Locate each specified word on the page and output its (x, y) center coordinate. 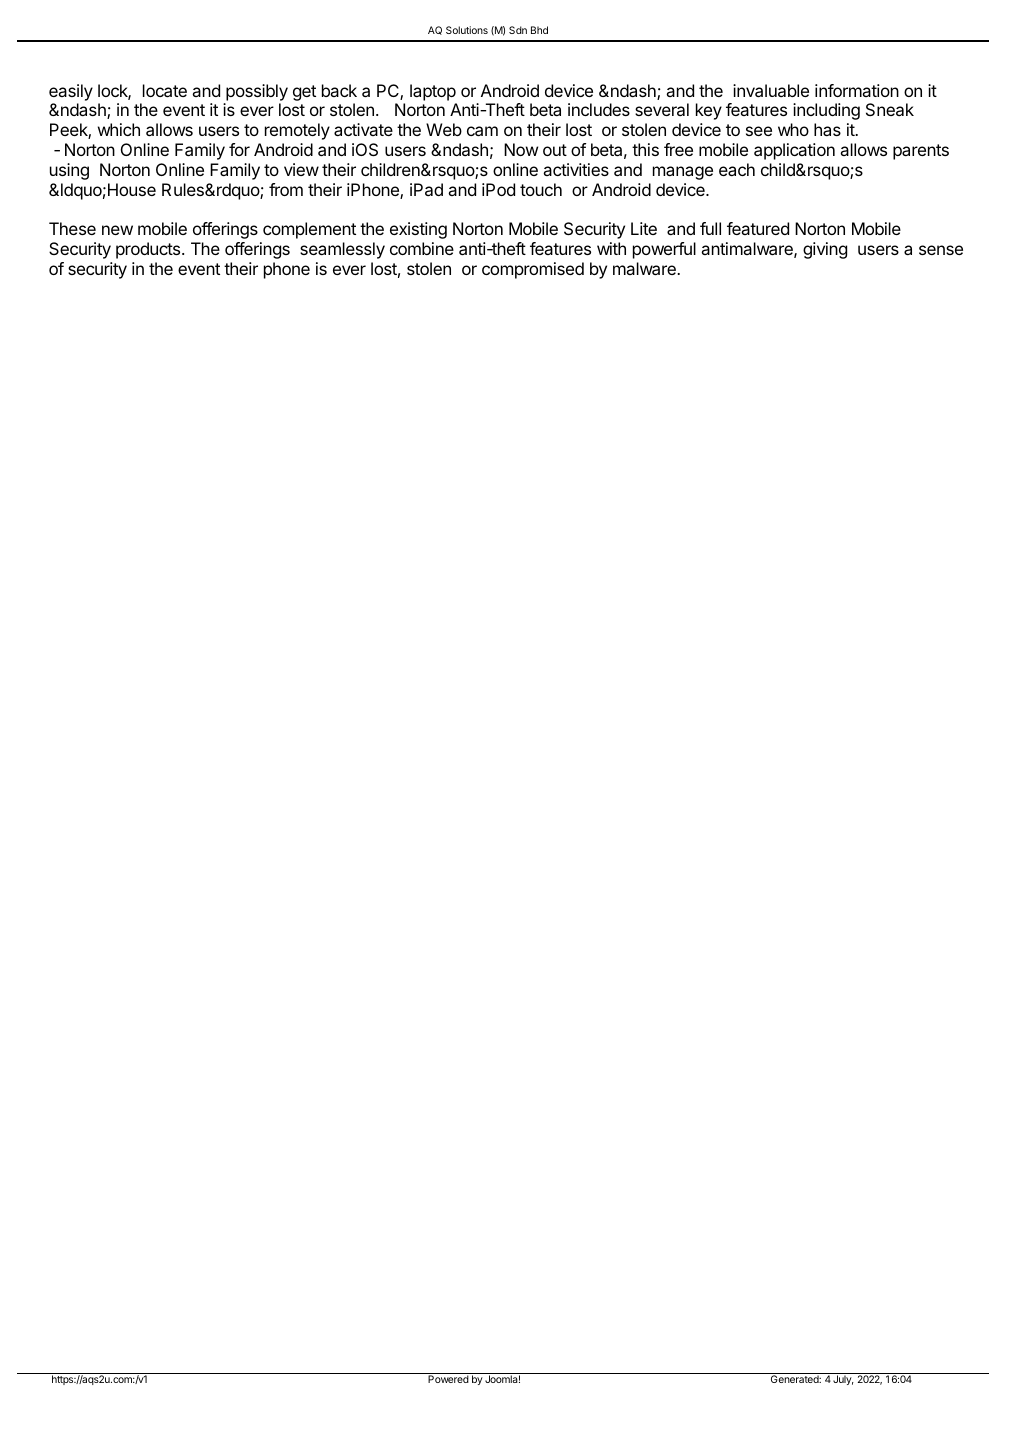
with (611, 248)
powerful (664, 250)
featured (758, 228)
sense (941, 250)
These (72, 228)
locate (165, 90)
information (857, 90)
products (149, 250)
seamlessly (342, 250)
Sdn (518, 30)
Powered (448, 1379)
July (843, 1380)
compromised (533, 270)
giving (825, 250)
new (117, 230)
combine (422, 248)
